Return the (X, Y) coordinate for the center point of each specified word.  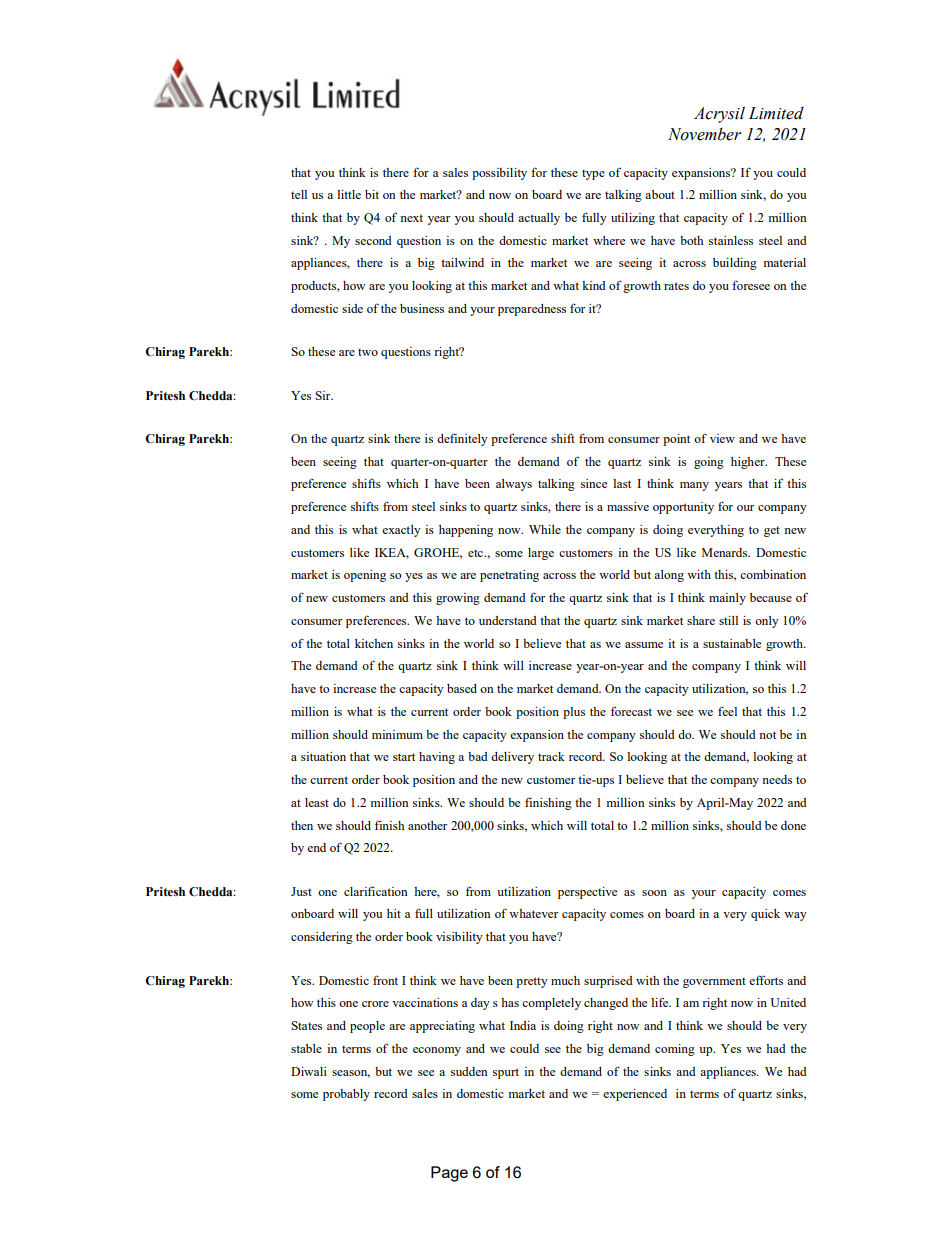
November (704, 134)
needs (777, 779)
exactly (401, 531)
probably (346, 1095)
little (349, 194)
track (551, 756)
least (317, 802)
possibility (499, 174)
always (514, 485)
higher (749, 463)
